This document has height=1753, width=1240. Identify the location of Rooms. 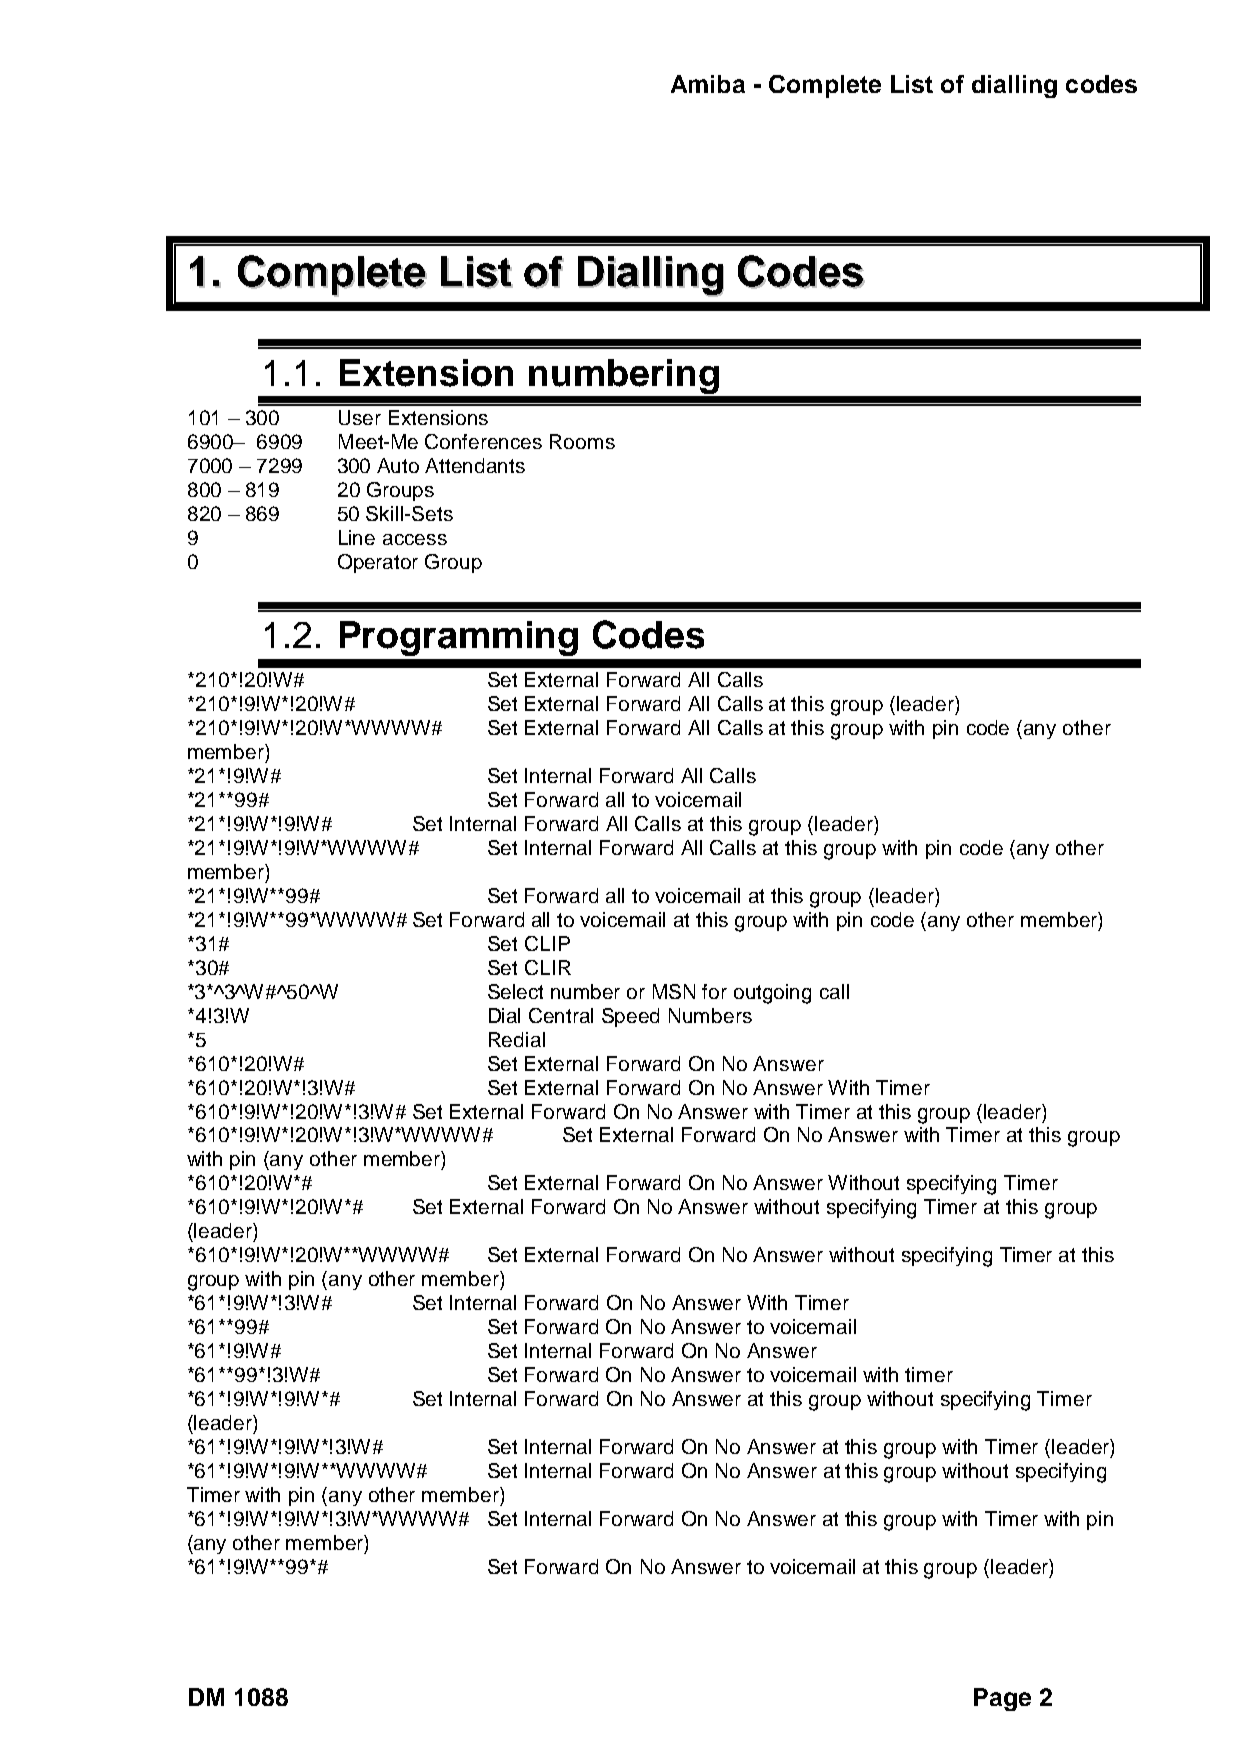
(582, 441).
